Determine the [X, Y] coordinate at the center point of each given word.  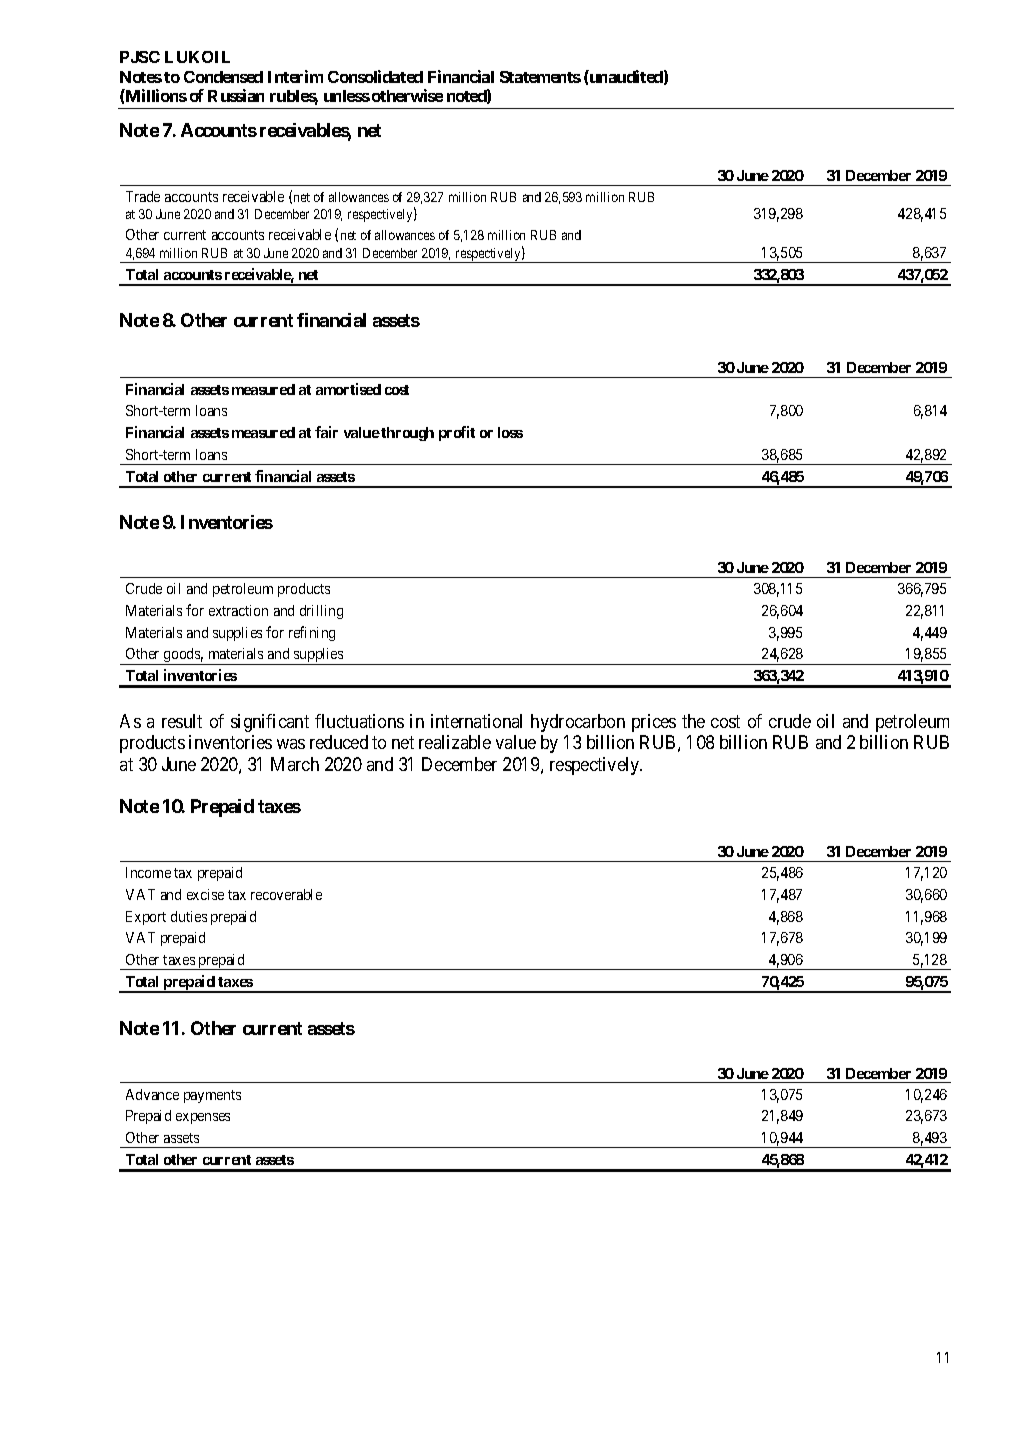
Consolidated [375, 76]
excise [205, 894]
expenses [203, 1118]
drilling [321, 612]
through [407, 434]
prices [654, 723]
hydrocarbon [578, 723]
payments [212, 1096]
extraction [238, 610]
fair [326, 432]
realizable [455, 742]
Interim [295, 76]
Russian [236, 95]
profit [457, 433]
